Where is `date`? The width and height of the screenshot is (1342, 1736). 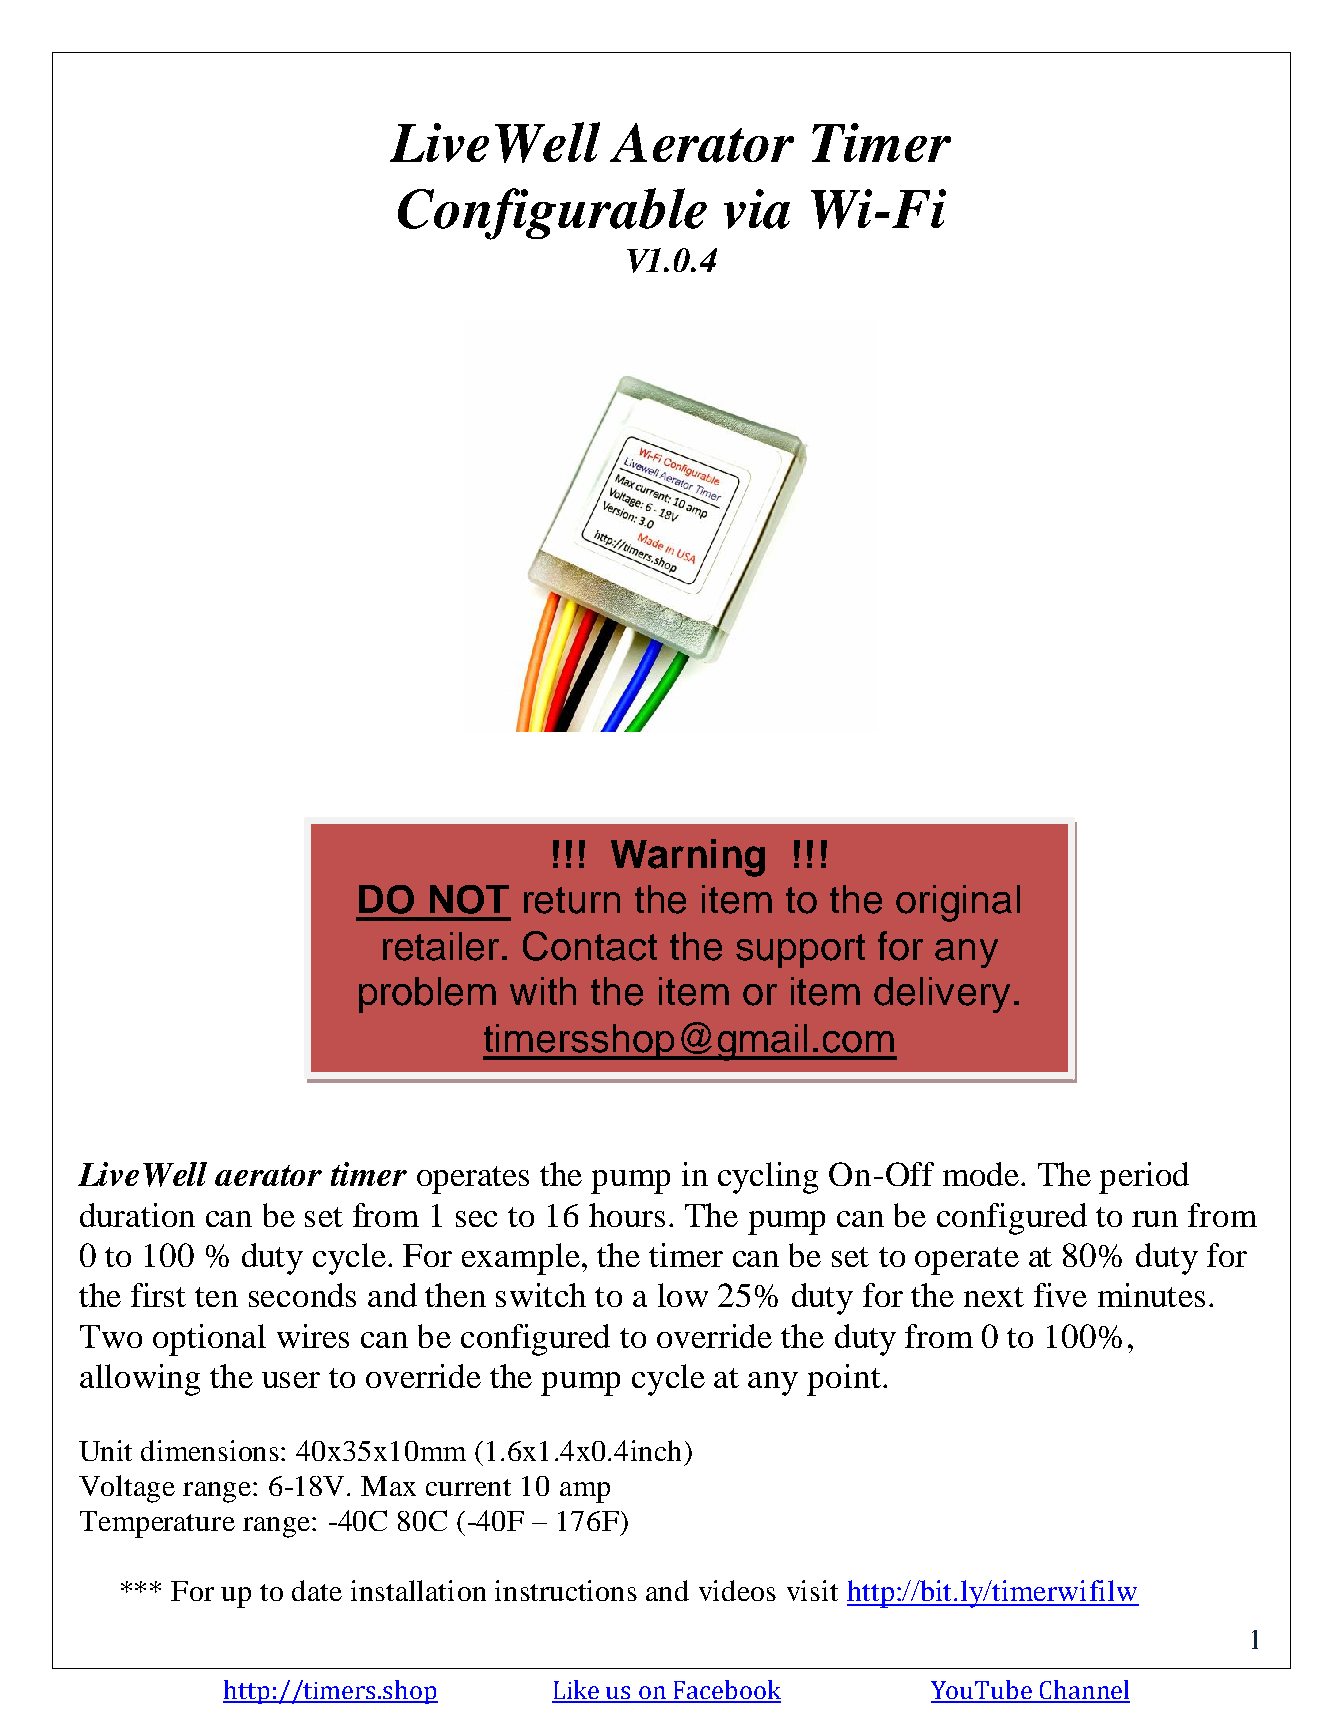 date is located at coordinates (317, 1590).
